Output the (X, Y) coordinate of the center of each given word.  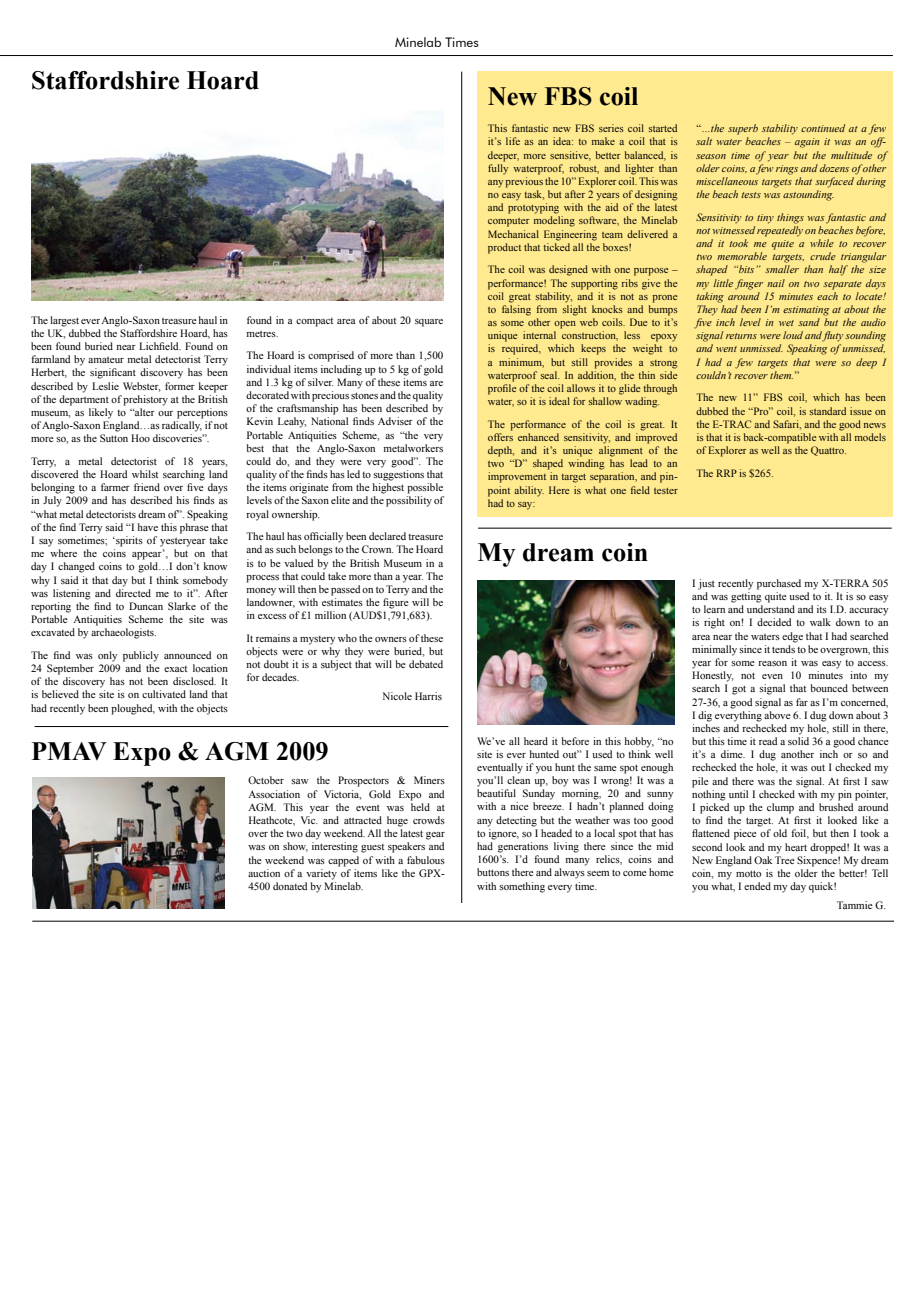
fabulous (426, 860)
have (148, 527)
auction (264, 873)
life (513, 141)
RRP (726, 473)
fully (498, 169)
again (807, 143)
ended (757, 886)
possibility (409, 501)
